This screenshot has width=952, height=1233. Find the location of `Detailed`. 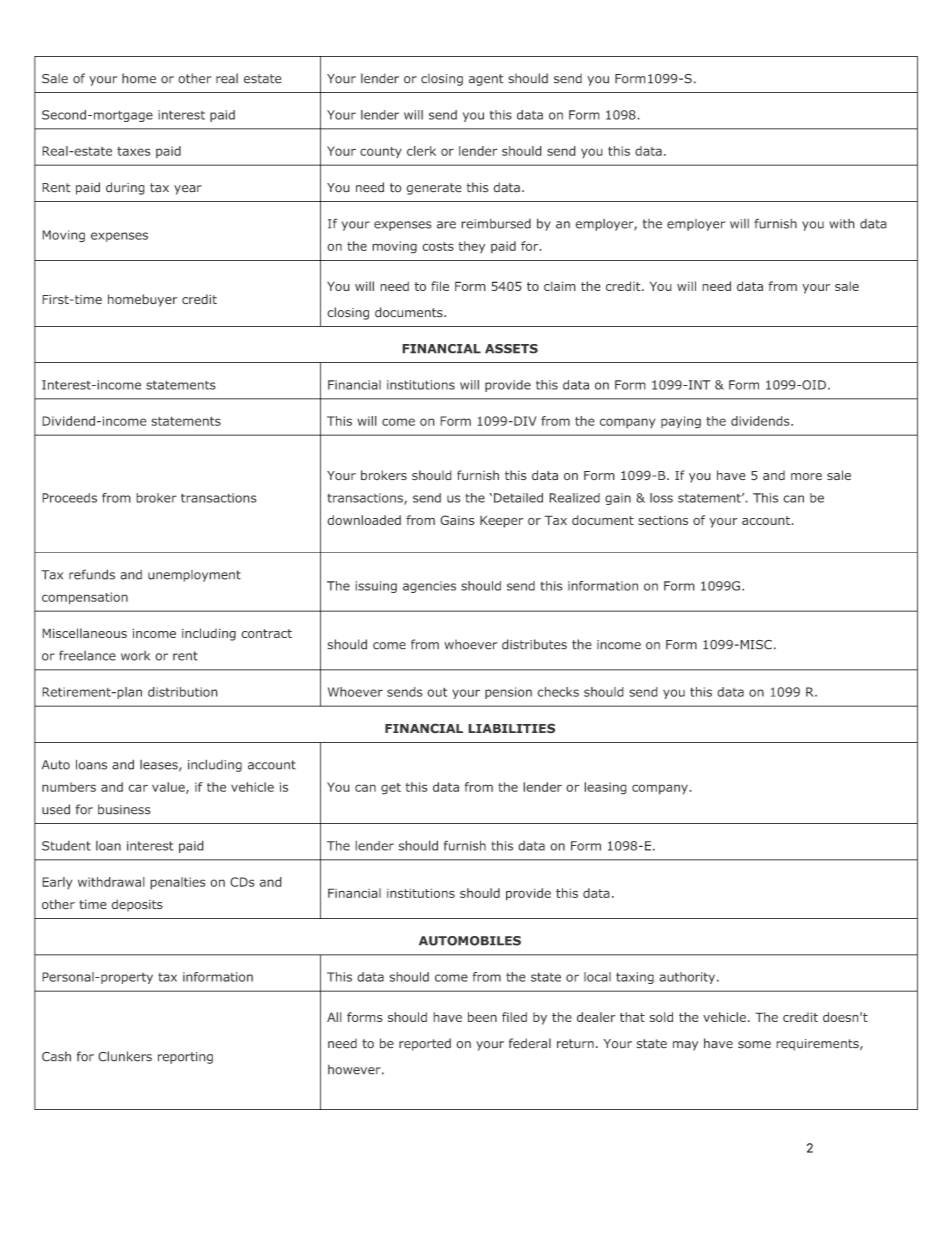

Detailed is located at coordinates (518, 498).
